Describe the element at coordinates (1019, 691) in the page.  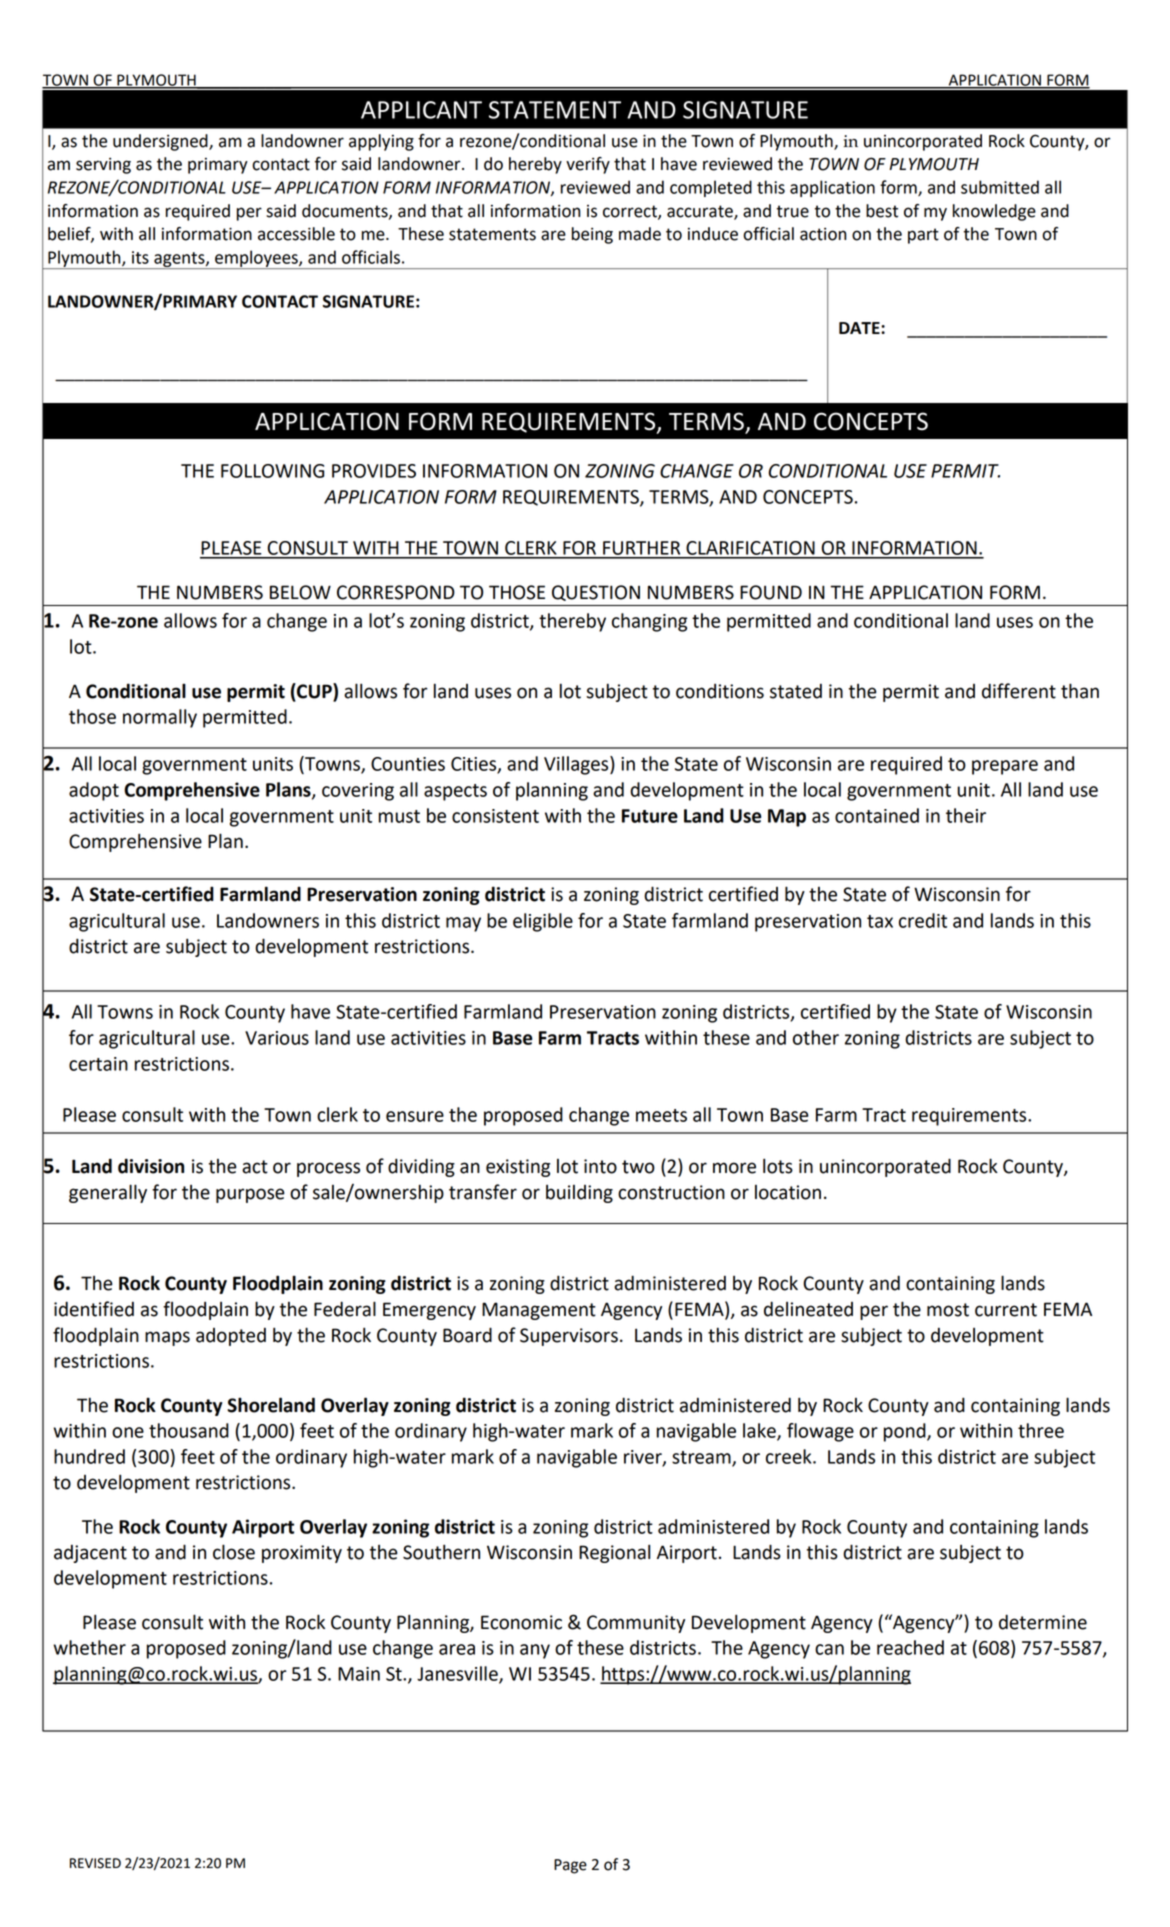
I see `different` at that location.
